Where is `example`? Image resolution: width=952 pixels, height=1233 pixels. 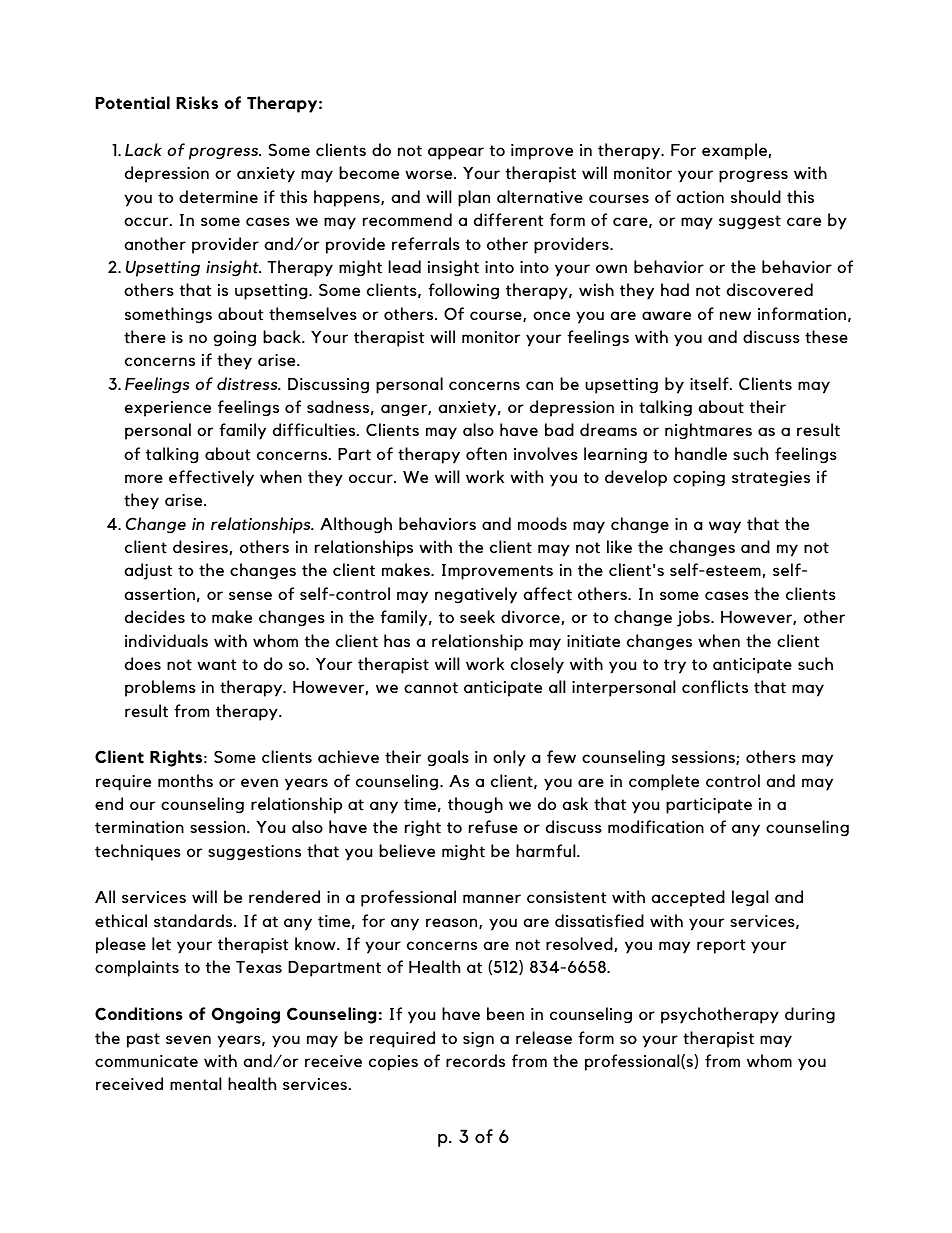
example is located at coordinates (734, 151).
